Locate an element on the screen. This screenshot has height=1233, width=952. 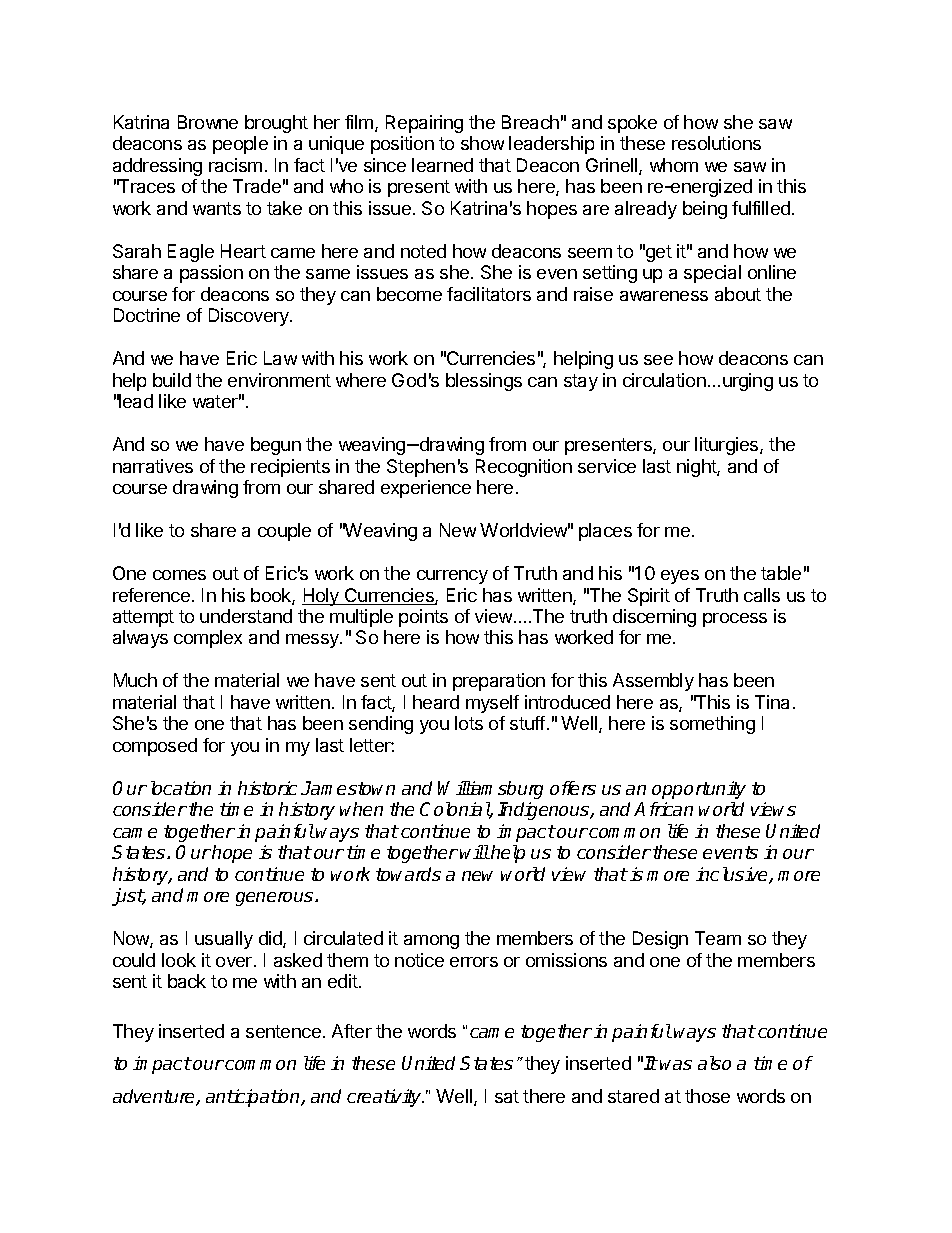
resolutions is located at coordinates (716, 143).
